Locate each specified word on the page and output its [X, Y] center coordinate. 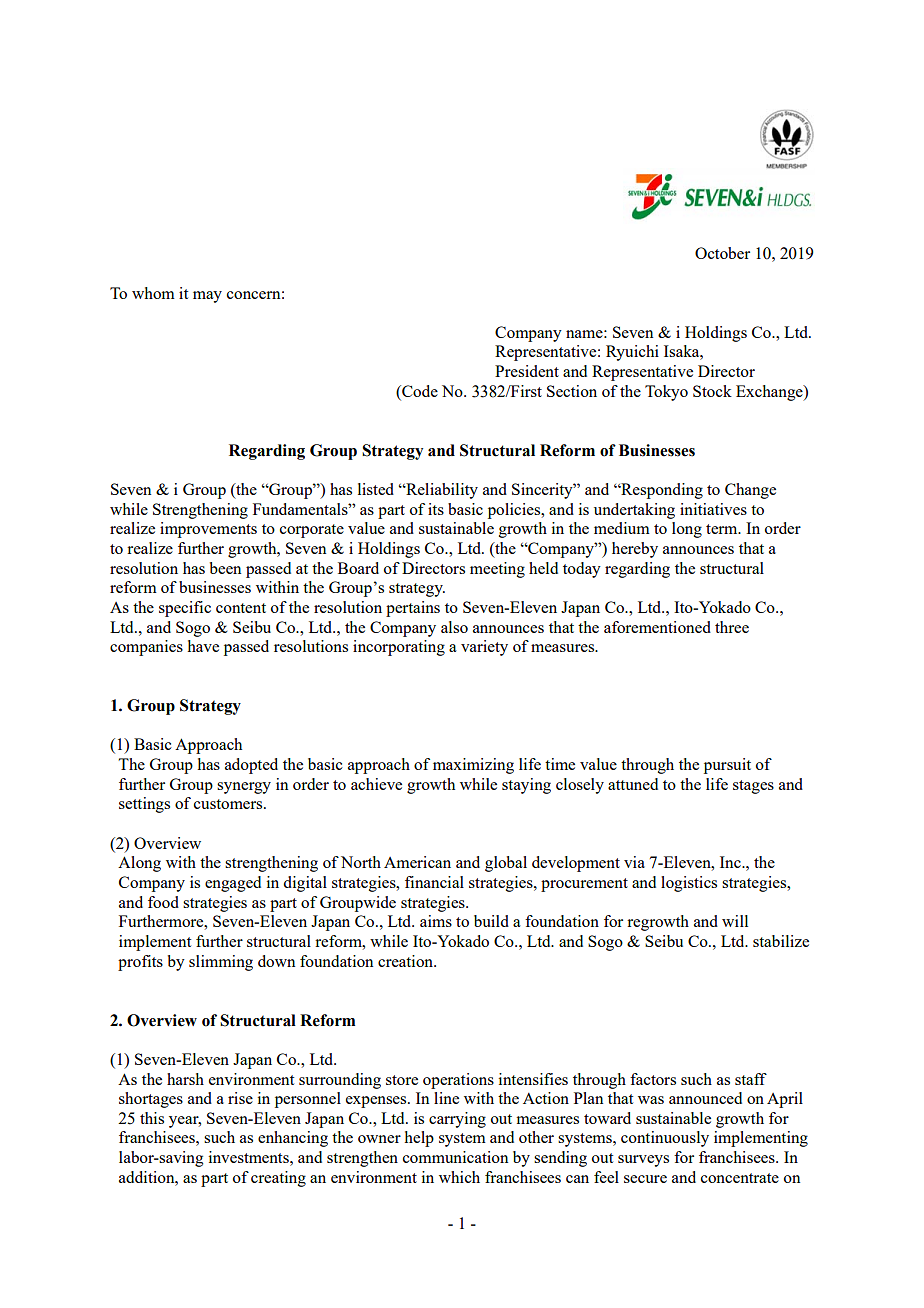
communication [455, 1157]
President [527, 371]
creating [278, 1179]
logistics [689, 884]
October [722, 253]
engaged [233, 884]
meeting [497, 570]
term [723, 529]
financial [434, 882]
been [225, 568]
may [207, 297]
